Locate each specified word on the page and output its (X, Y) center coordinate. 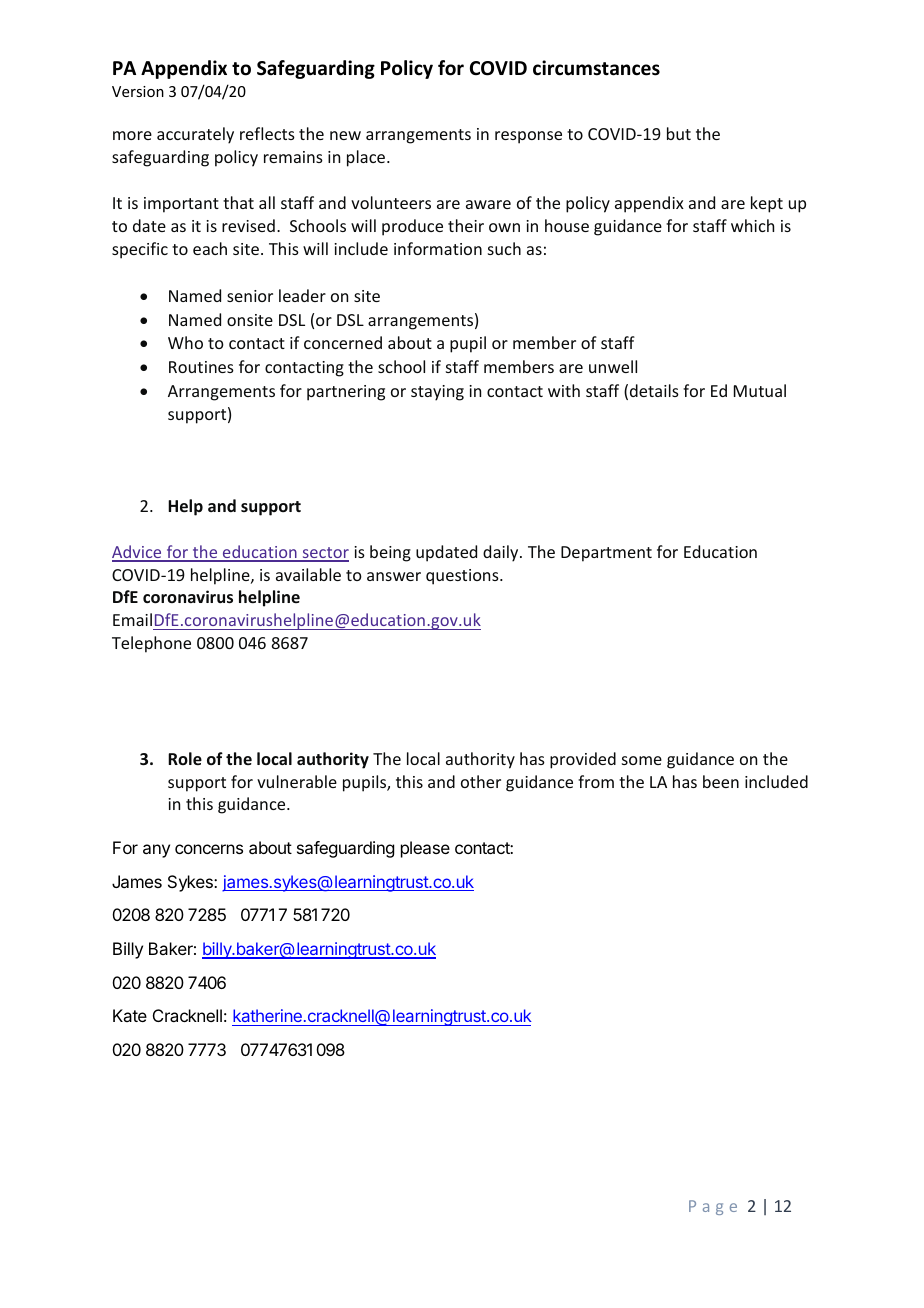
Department (606, 554)
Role (185, 758)
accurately (195, 135)
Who (185, 342)
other (481, 781)
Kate (130, 1015)
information (438, 248)
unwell (613, 366)
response (528, 137)
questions (463, 577)
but (679, 133)
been (721, 781)
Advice (138, 553)
